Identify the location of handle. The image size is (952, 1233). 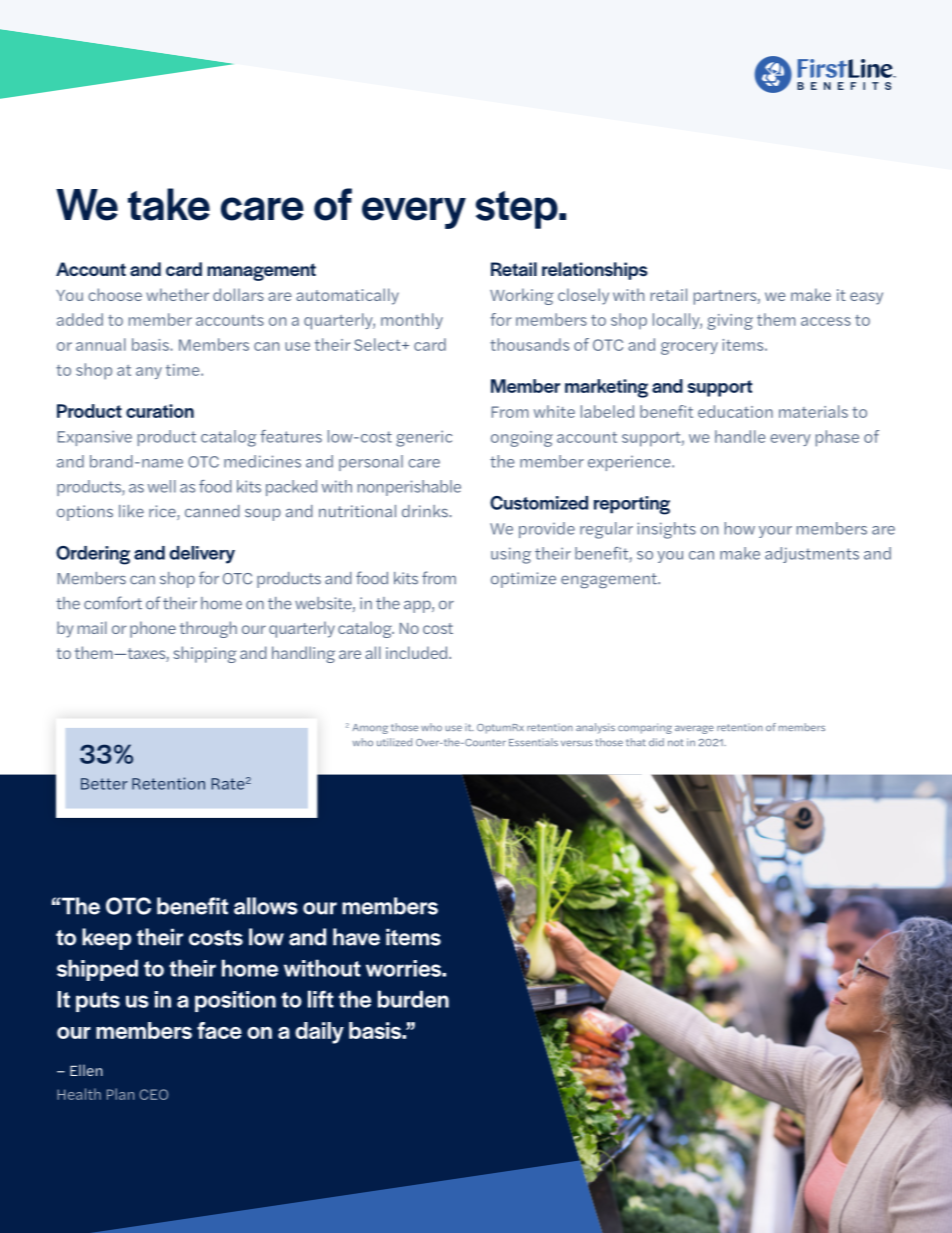
(740, 436).
